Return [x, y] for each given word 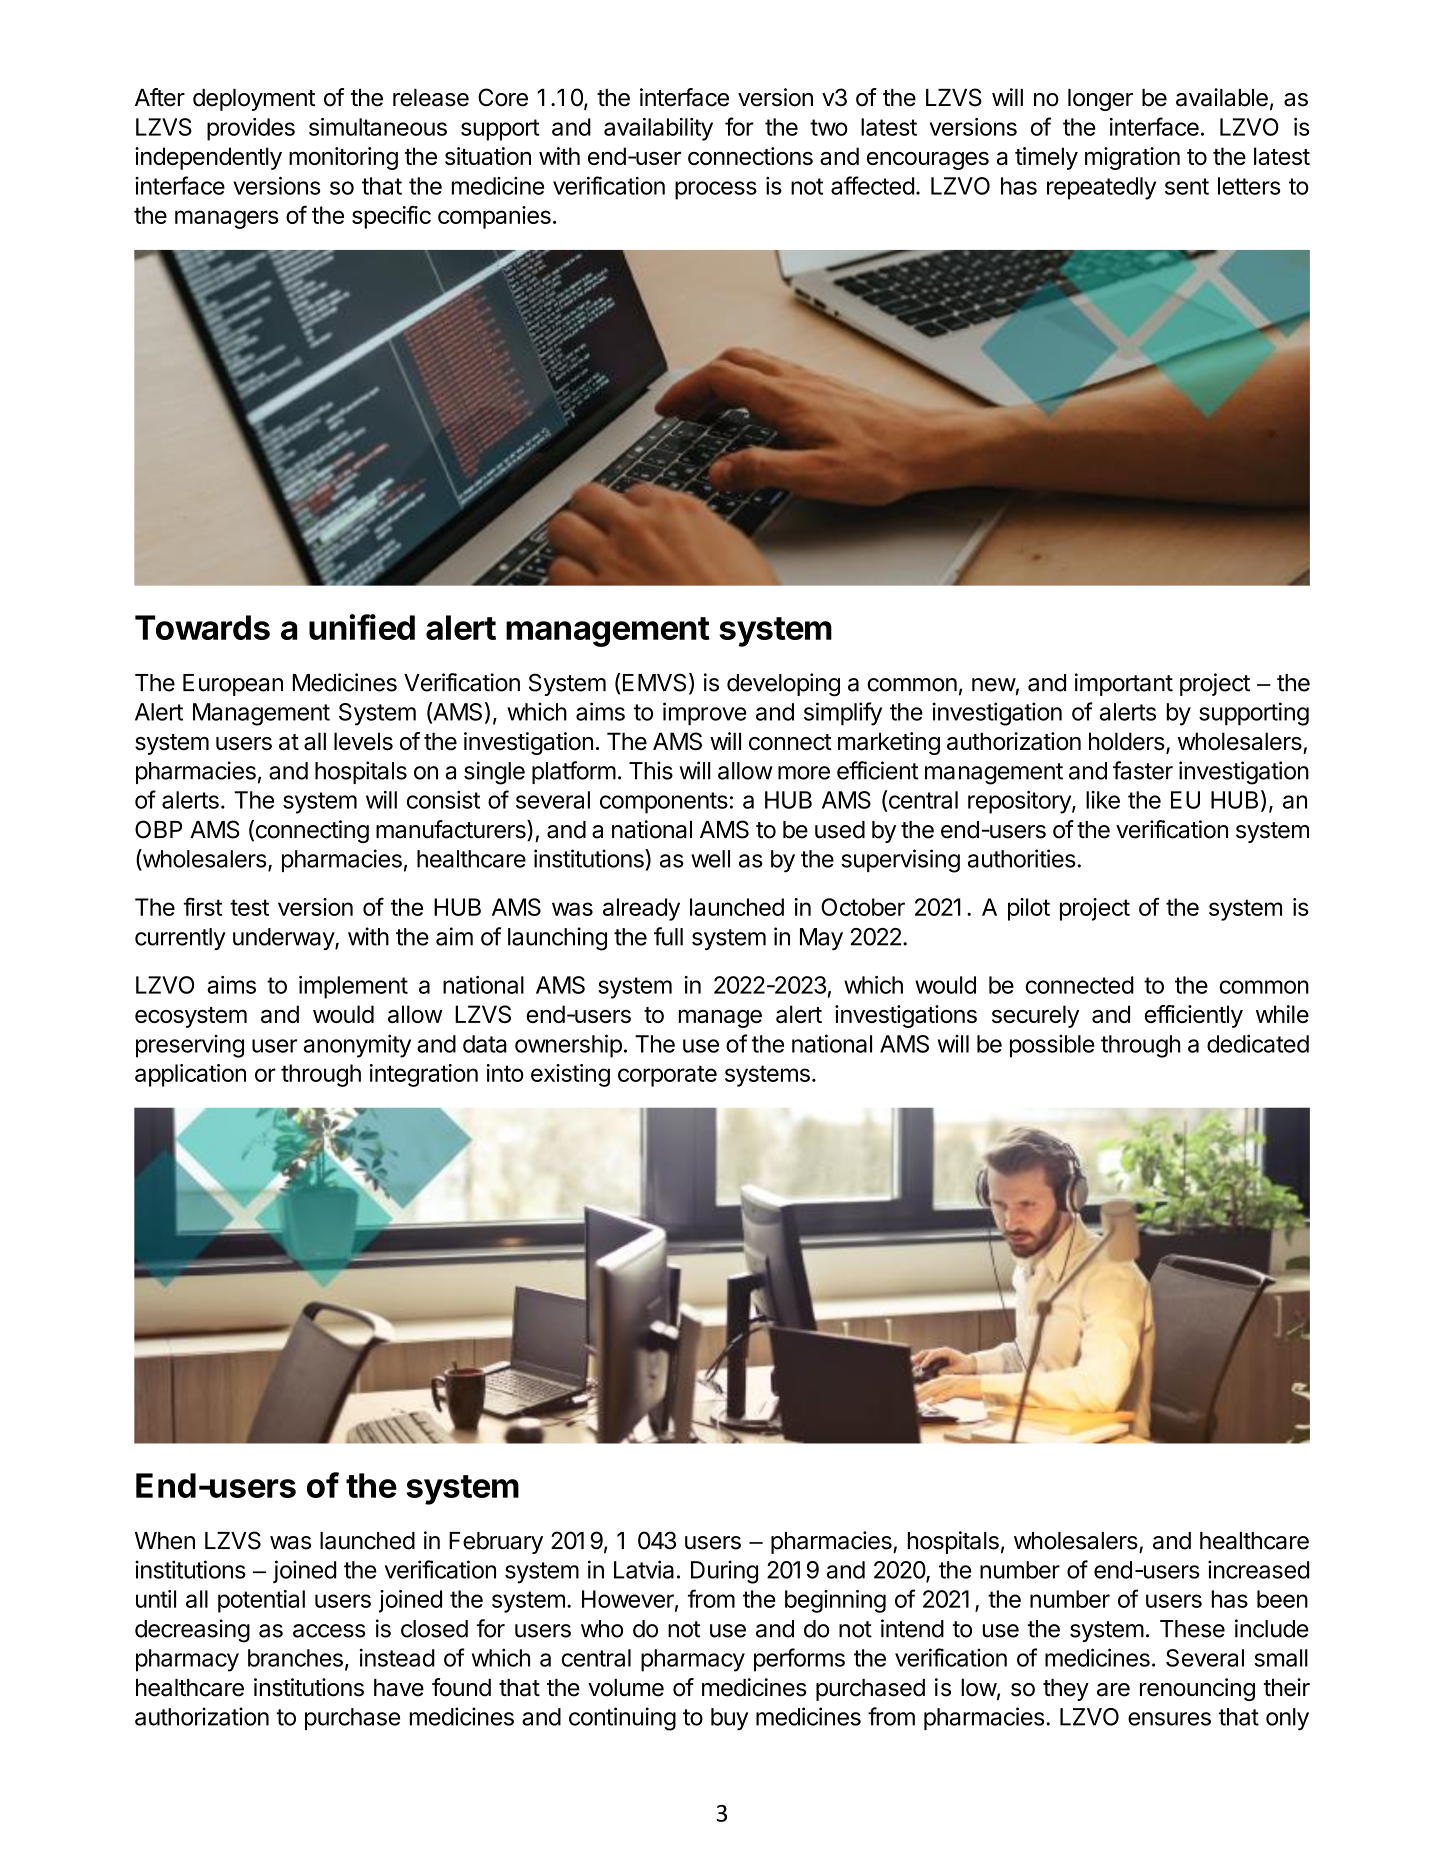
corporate [667, 1076]
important [1124, 684]
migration [1132, 158]
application [190, 1075]
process [716, 190]
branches [295, 1658]
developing [783, 685]
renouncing [1197, 1689]
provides [251, 129]
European [233, 685]
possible [1052, 1046]
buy [729, 1719]
